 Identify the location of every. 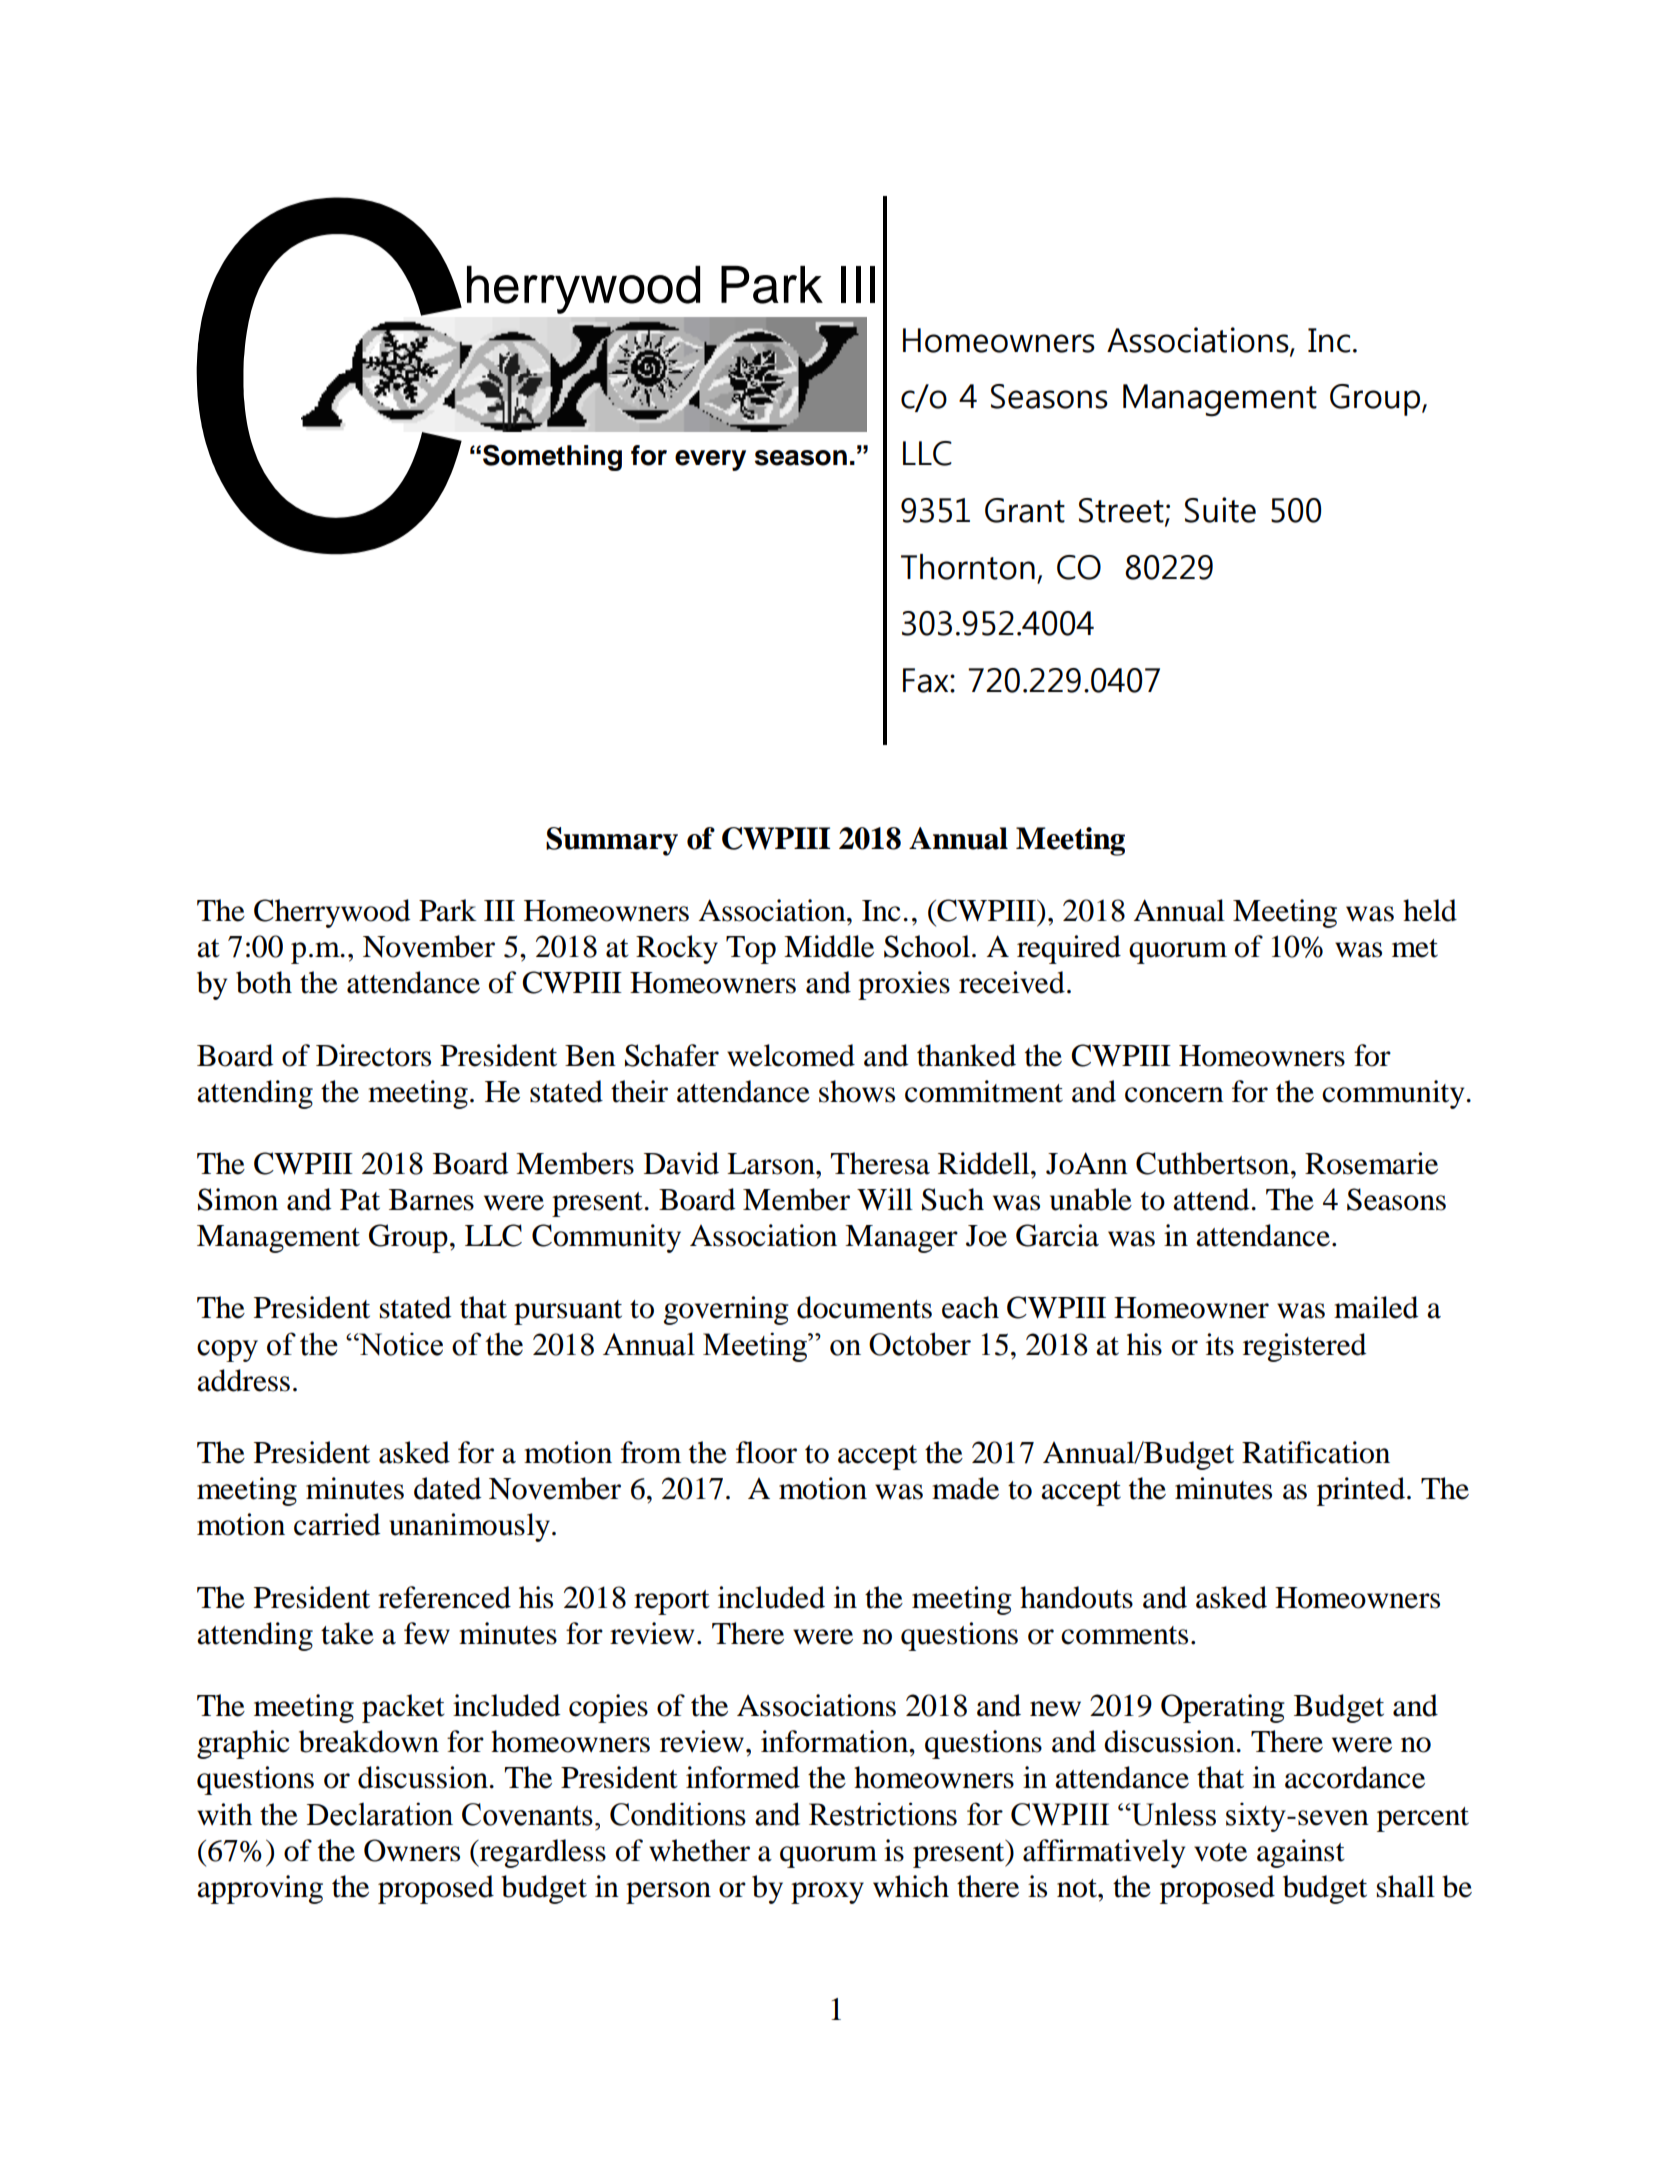
(710, 460).
